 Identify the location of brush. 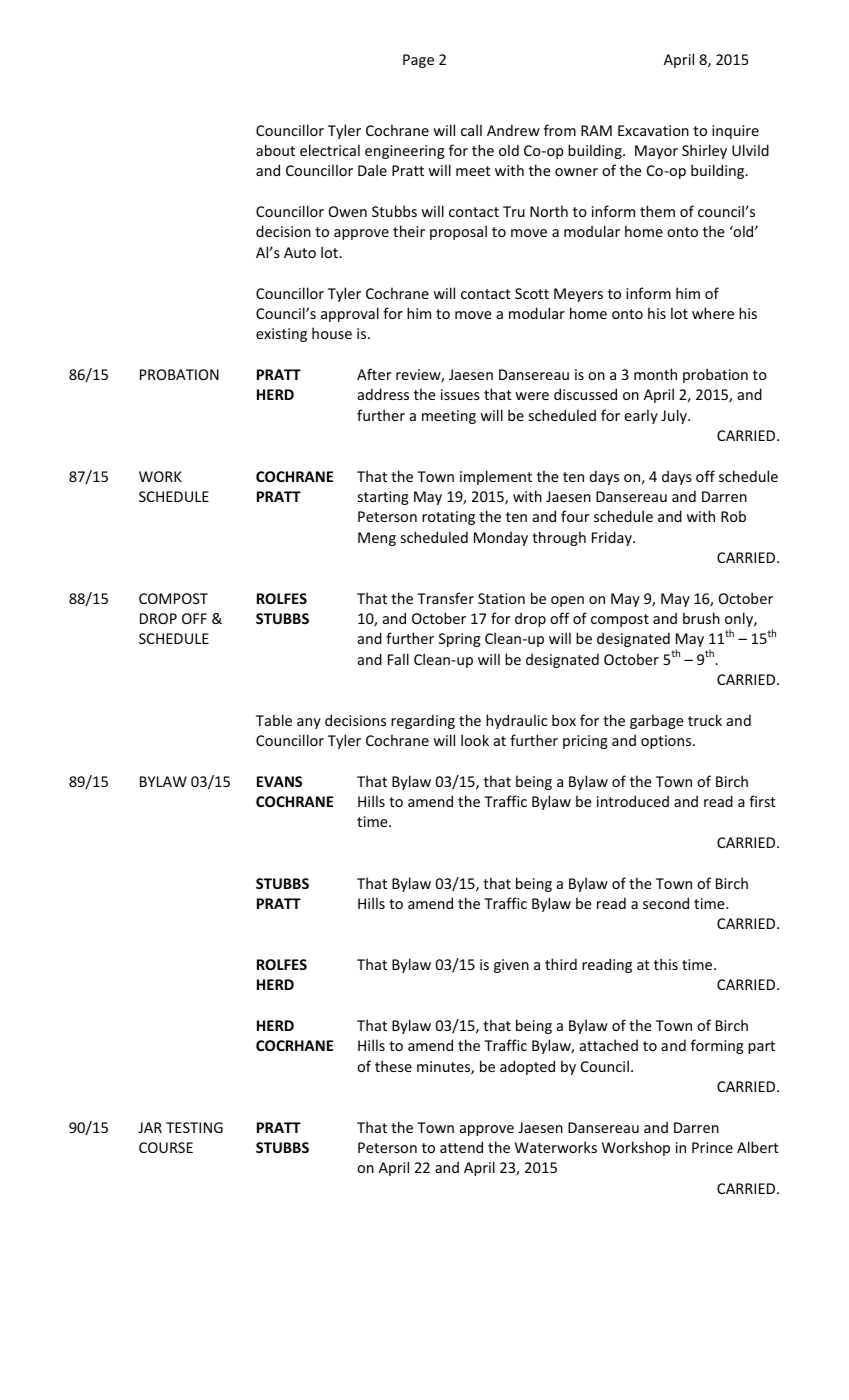
(701, 618).
